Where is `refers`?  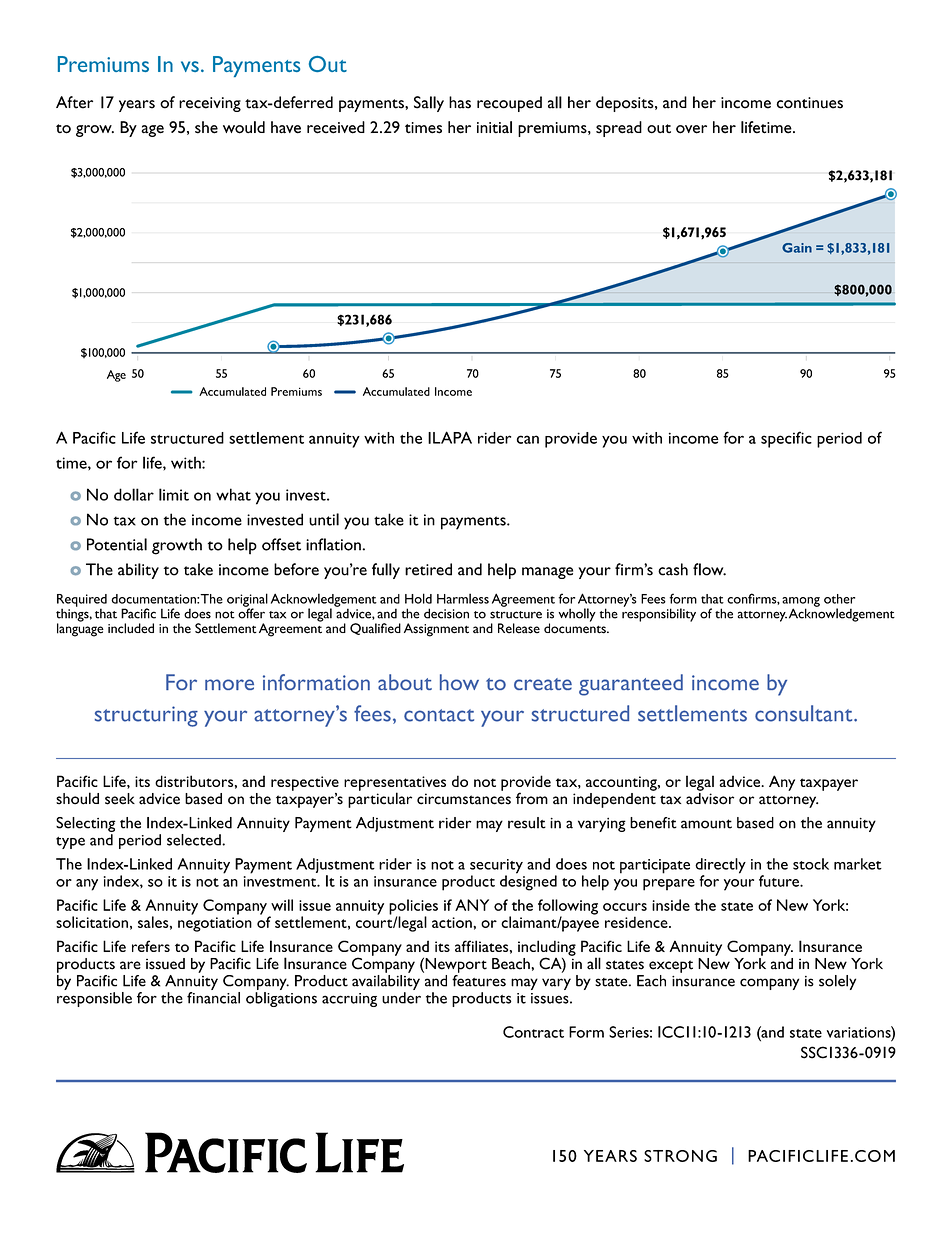
refers is located at coordinates (151, 946).
